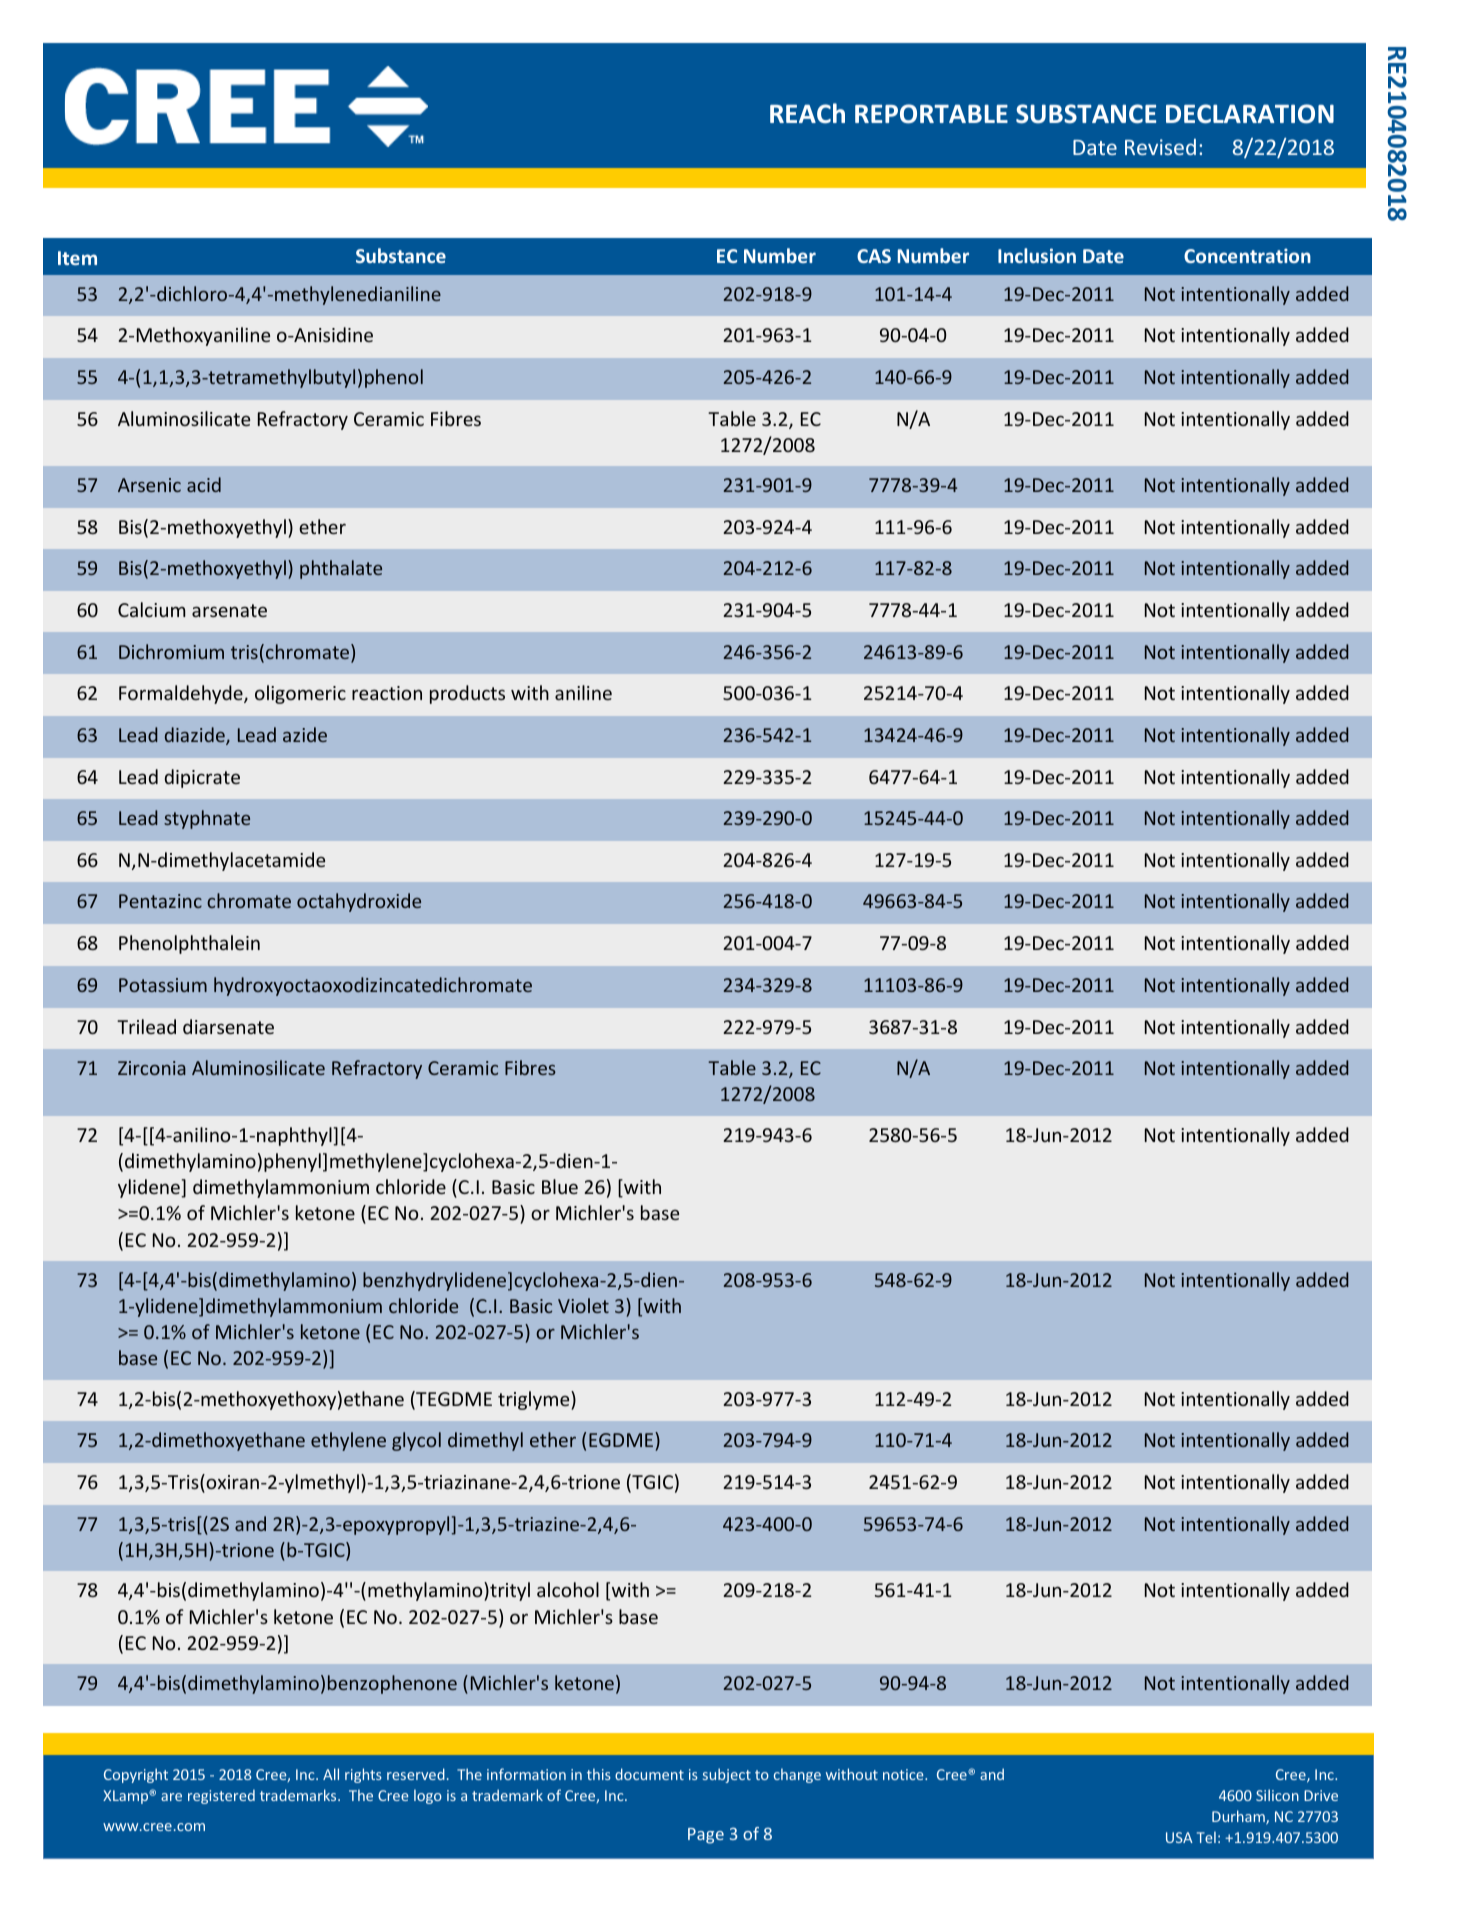 This screenshot has width=1473, height=1906. I want to click on Potassium, so click(163, 985).
